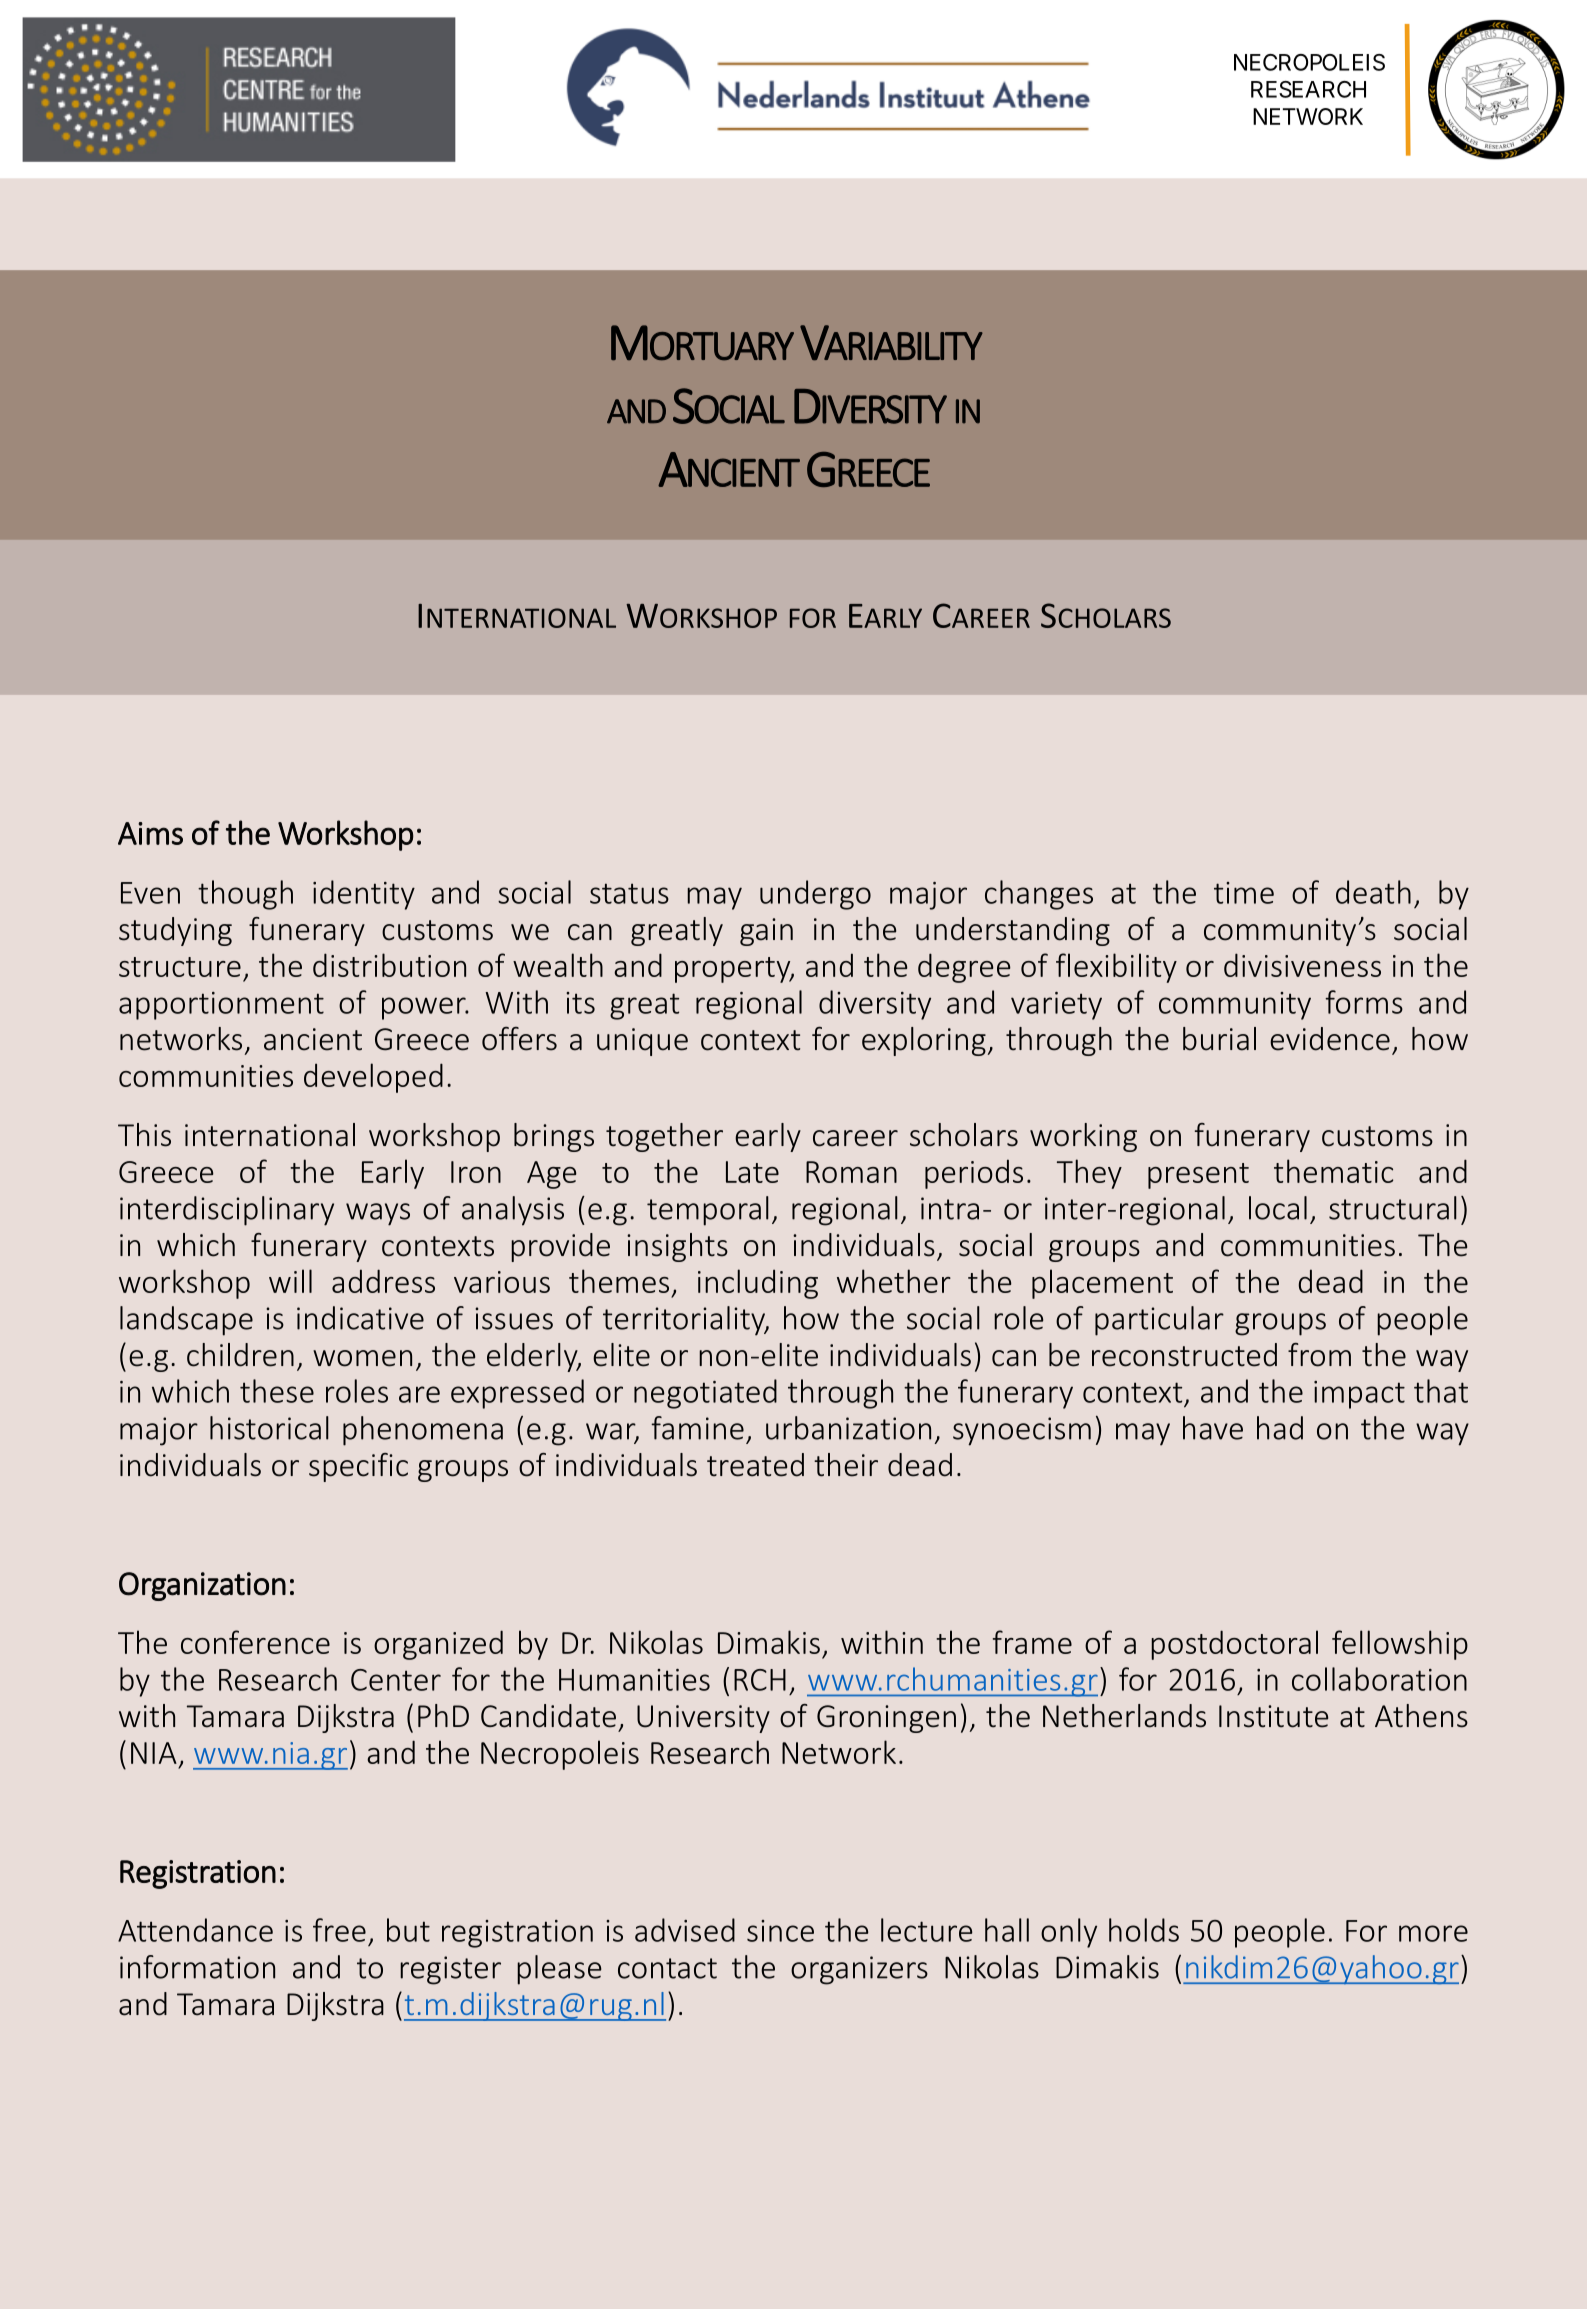  Describe the element at coordinates (752, 1172) in the image. I see `Late` at that location.
